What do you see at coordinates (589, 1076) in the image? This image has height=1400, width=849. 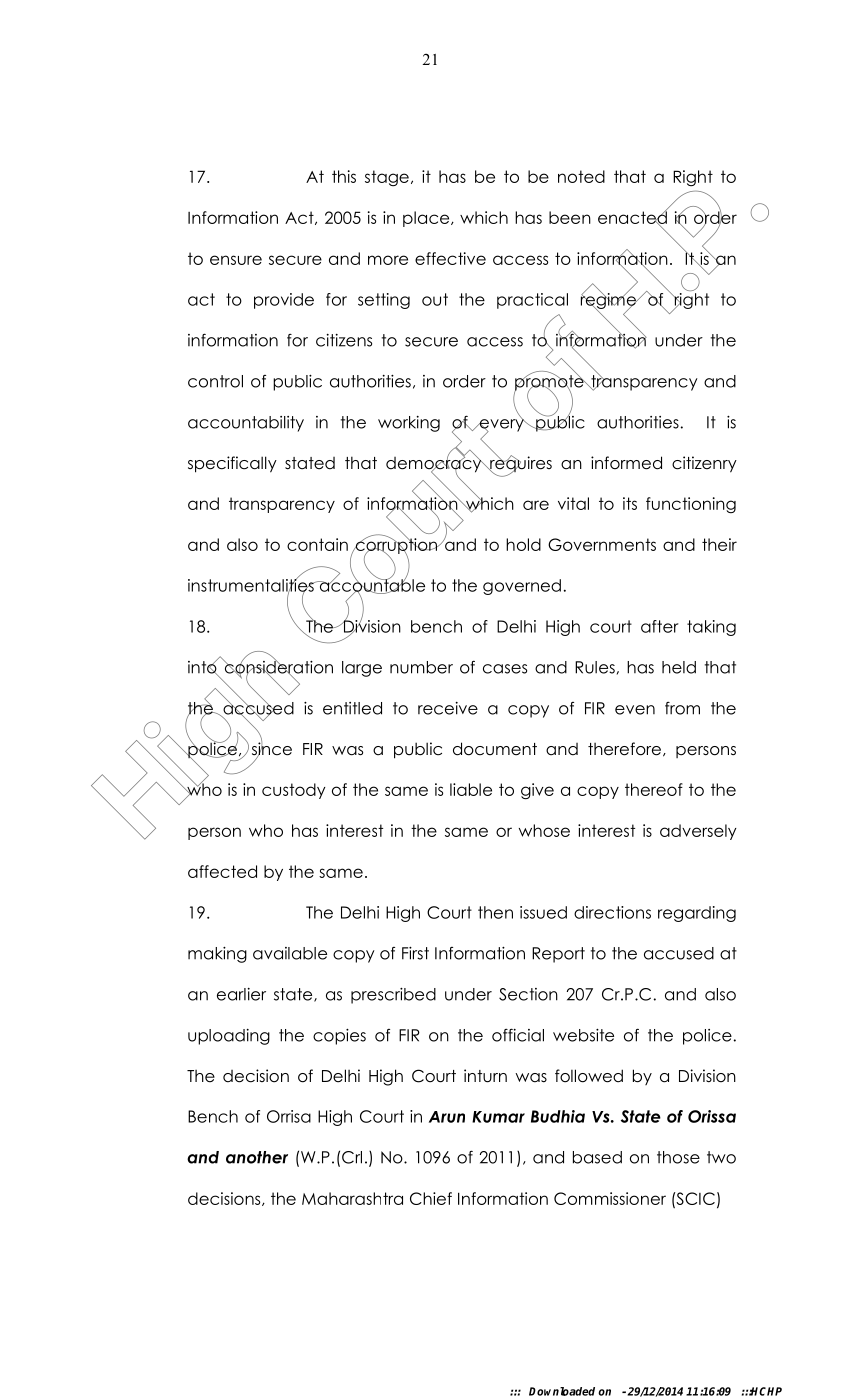 I see `followed` at bounding box center [589, 1076].
